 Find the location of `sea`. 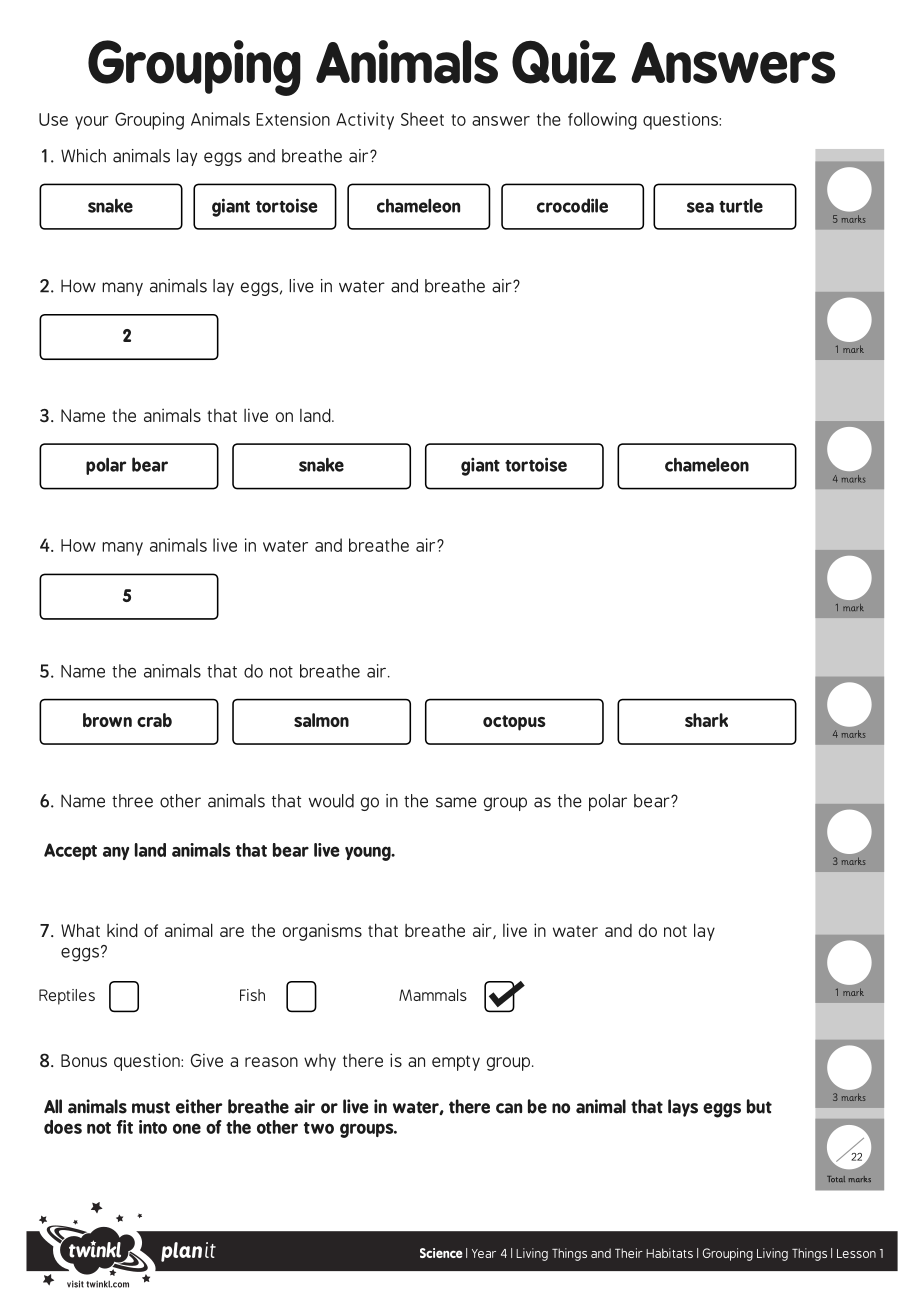

sea is located at coordinates (700, 207).
